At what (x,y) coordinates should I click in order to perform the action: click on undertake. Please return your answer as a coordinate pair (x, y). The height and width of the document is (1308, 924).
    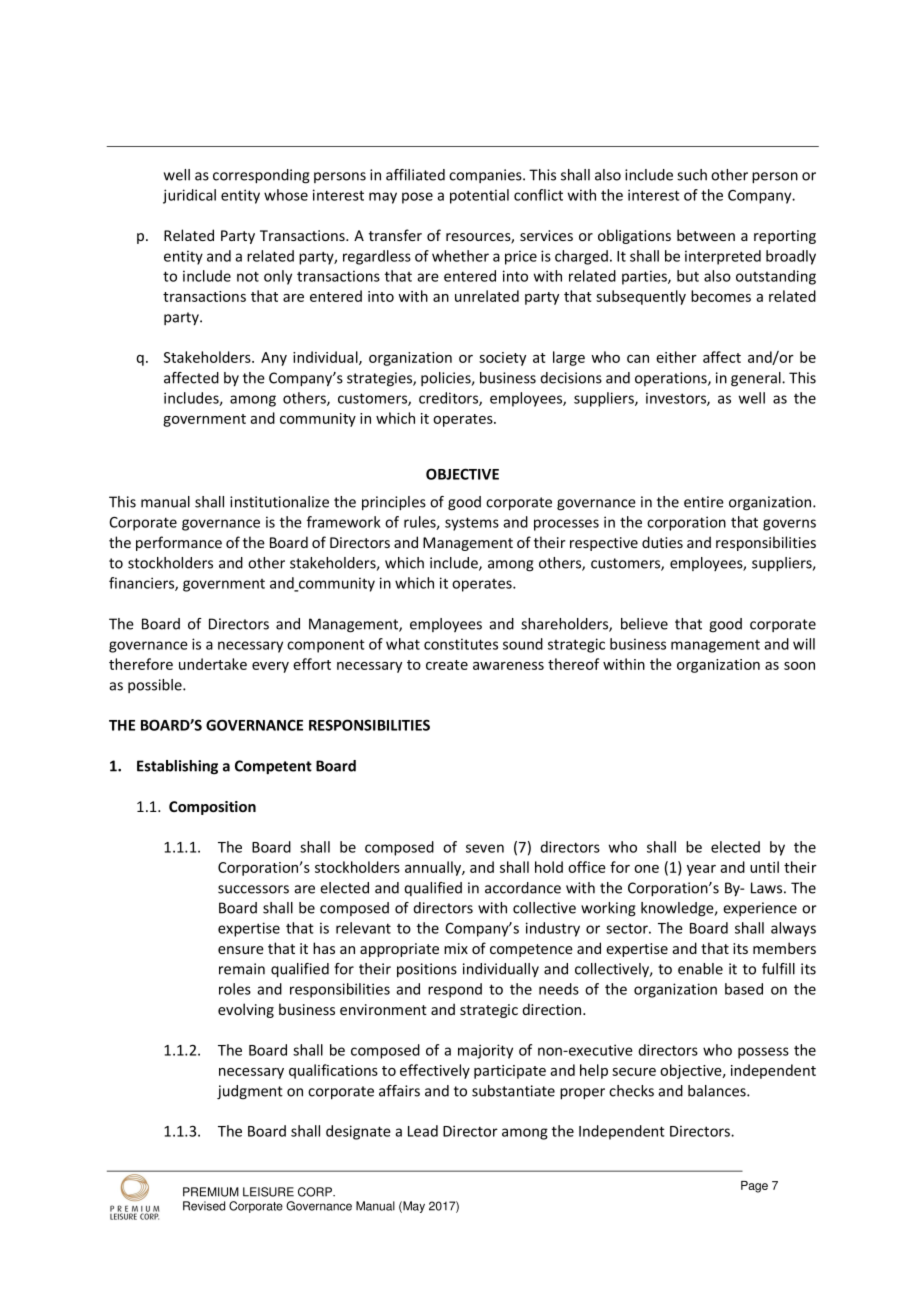
    Looking at the image, I should click on (213, 664).
